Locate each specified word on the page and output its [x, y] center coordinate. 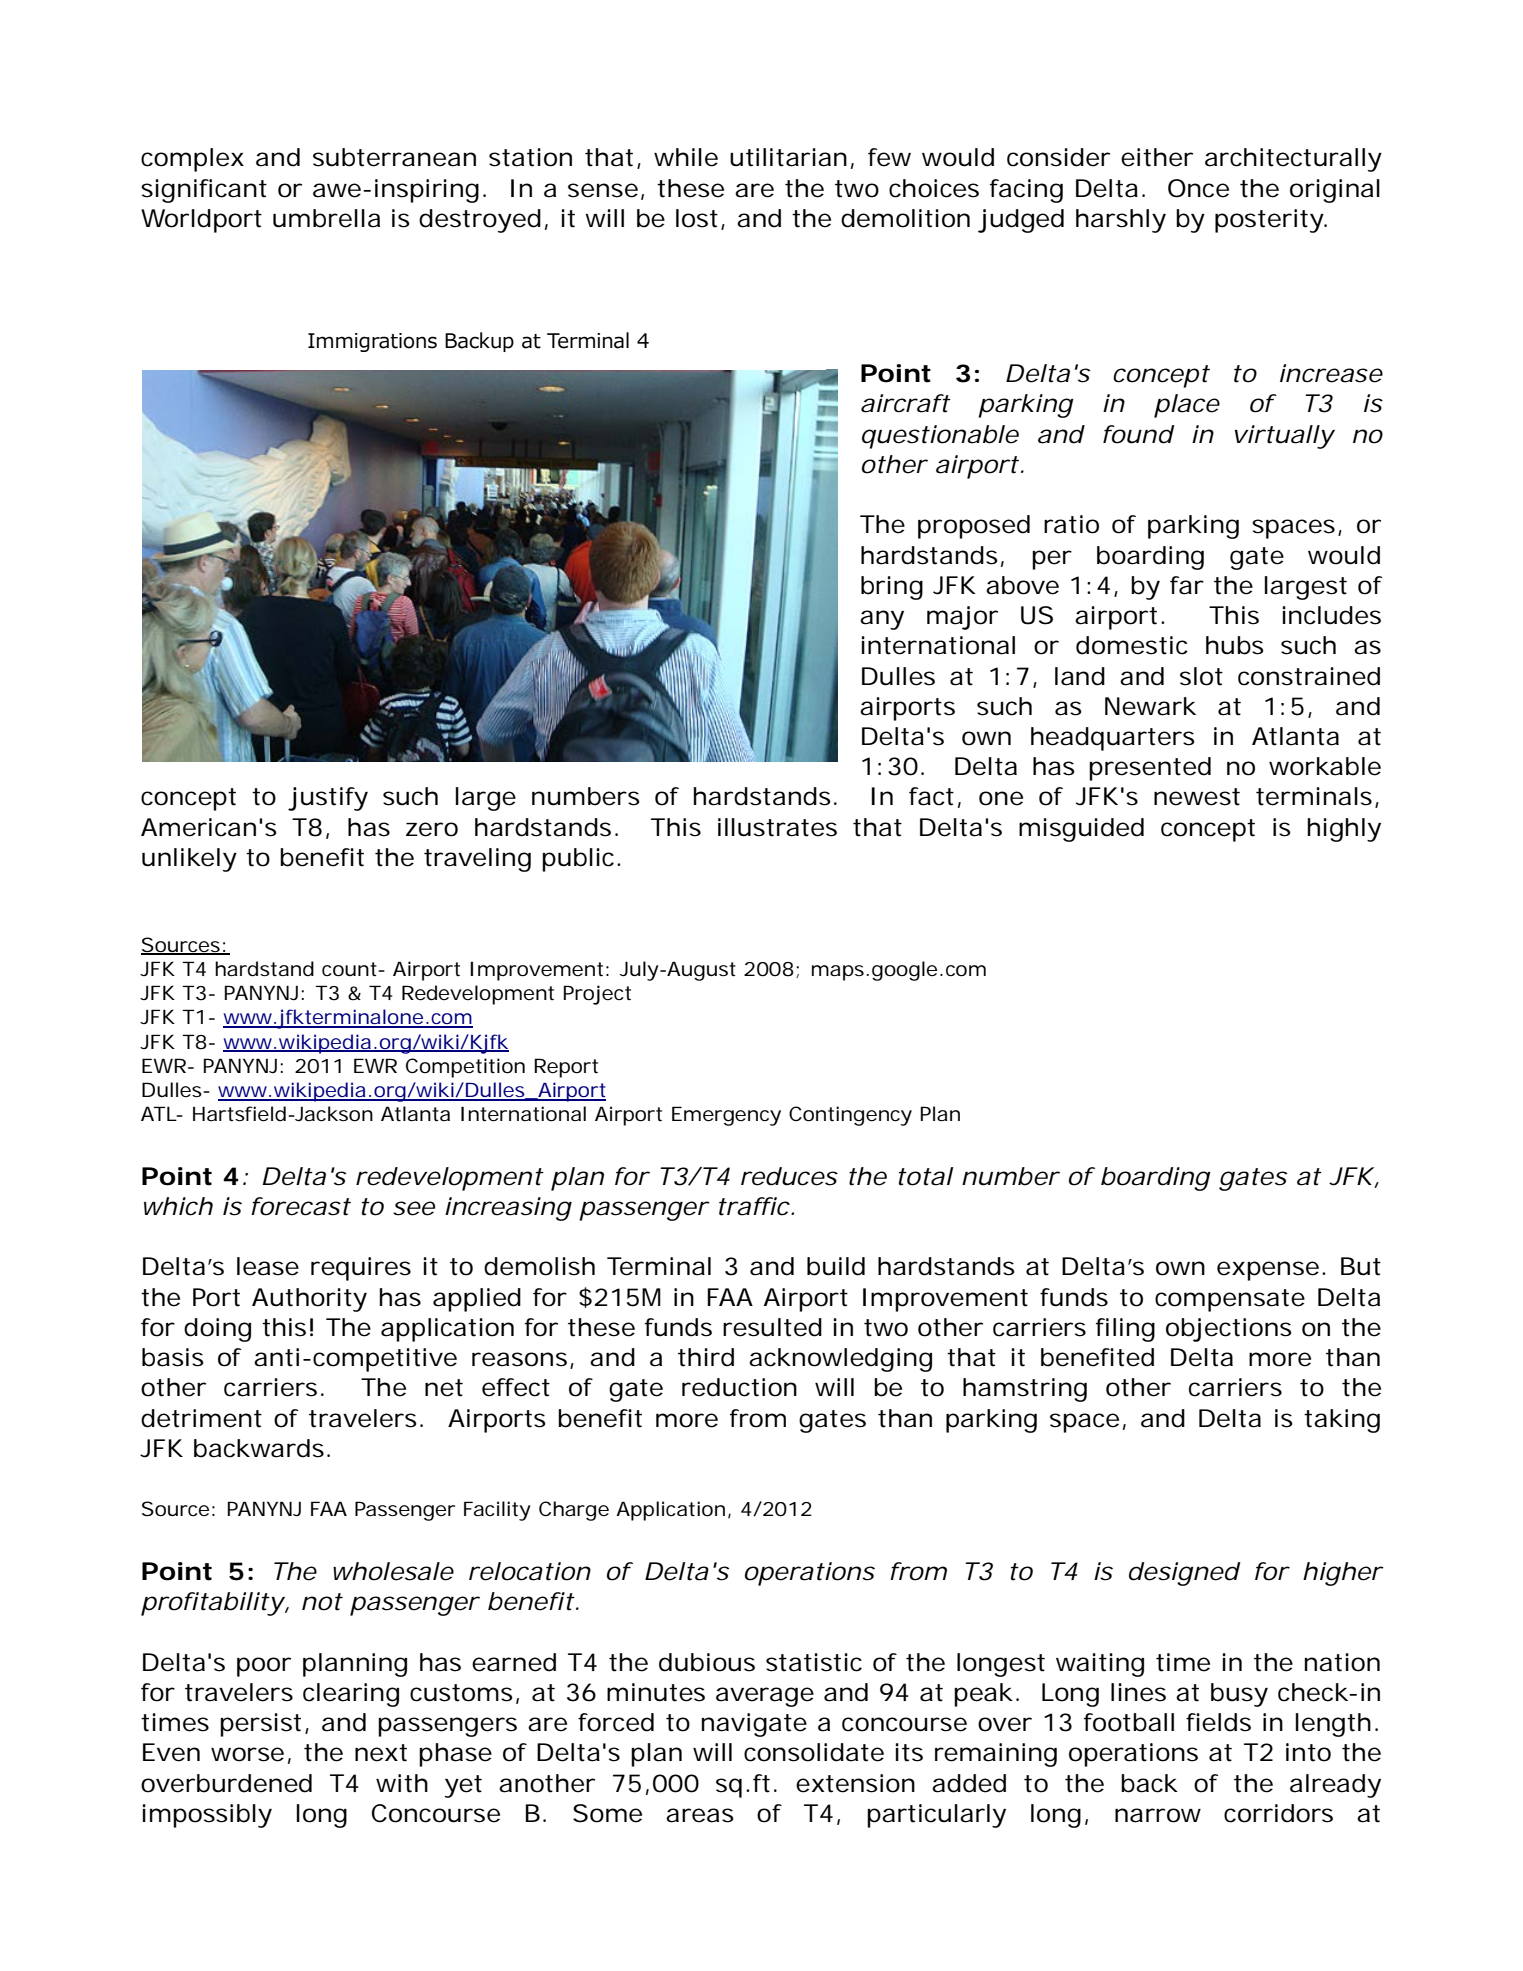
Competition [465, 1068]
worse [247, 1754]
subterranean [394, 157]
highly [1344, 830]
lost [697, 218]
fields [1218, 1722]
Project [597, 995]
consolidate [814, 1752]
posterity [1270, 221]
